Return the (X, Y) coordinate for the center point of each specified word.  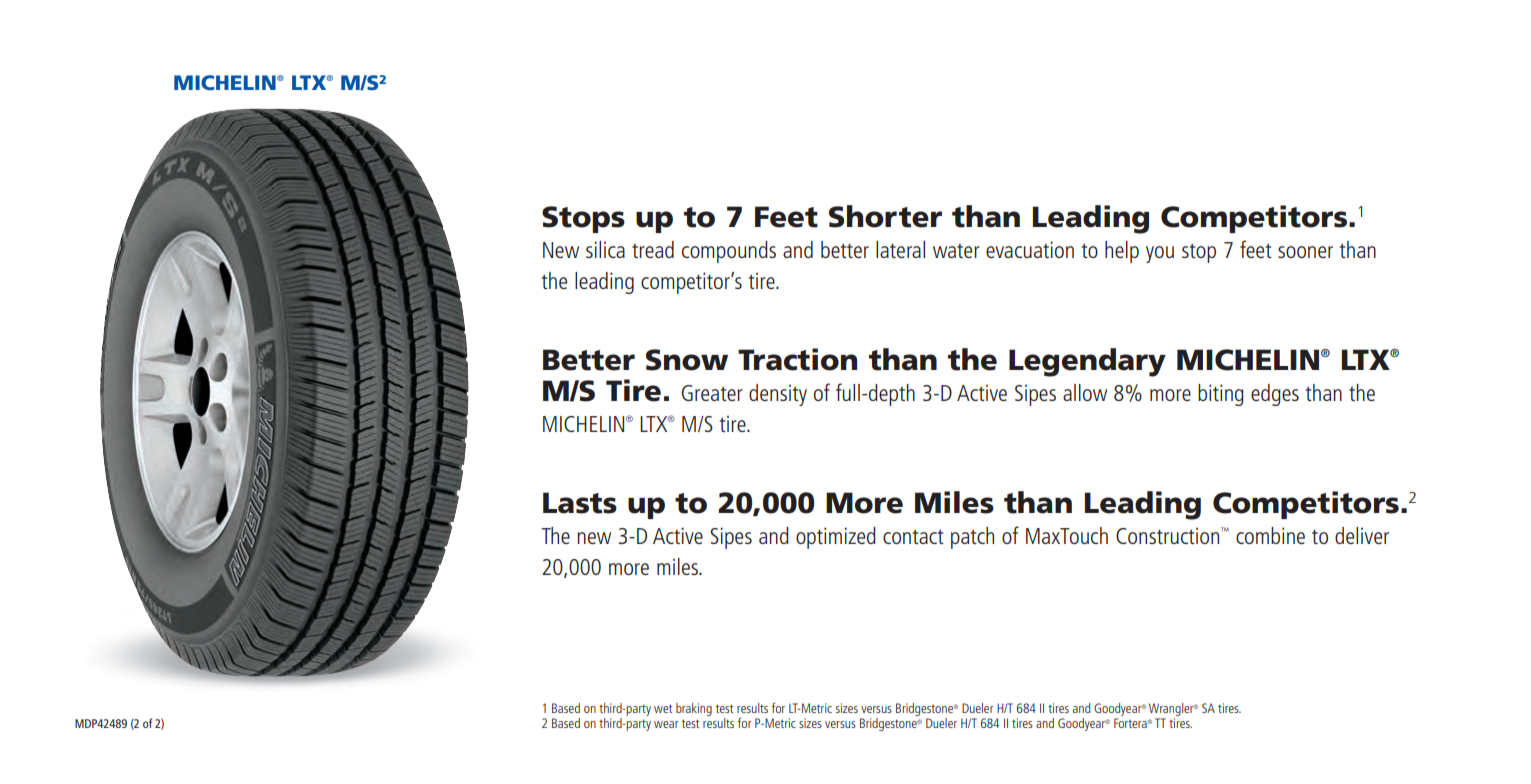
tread (653, 249)
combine (1270, 535)
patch (972, 538)
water (956, 251)
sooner (1305, 252)
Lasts (580, 503)
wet (663, 708)
